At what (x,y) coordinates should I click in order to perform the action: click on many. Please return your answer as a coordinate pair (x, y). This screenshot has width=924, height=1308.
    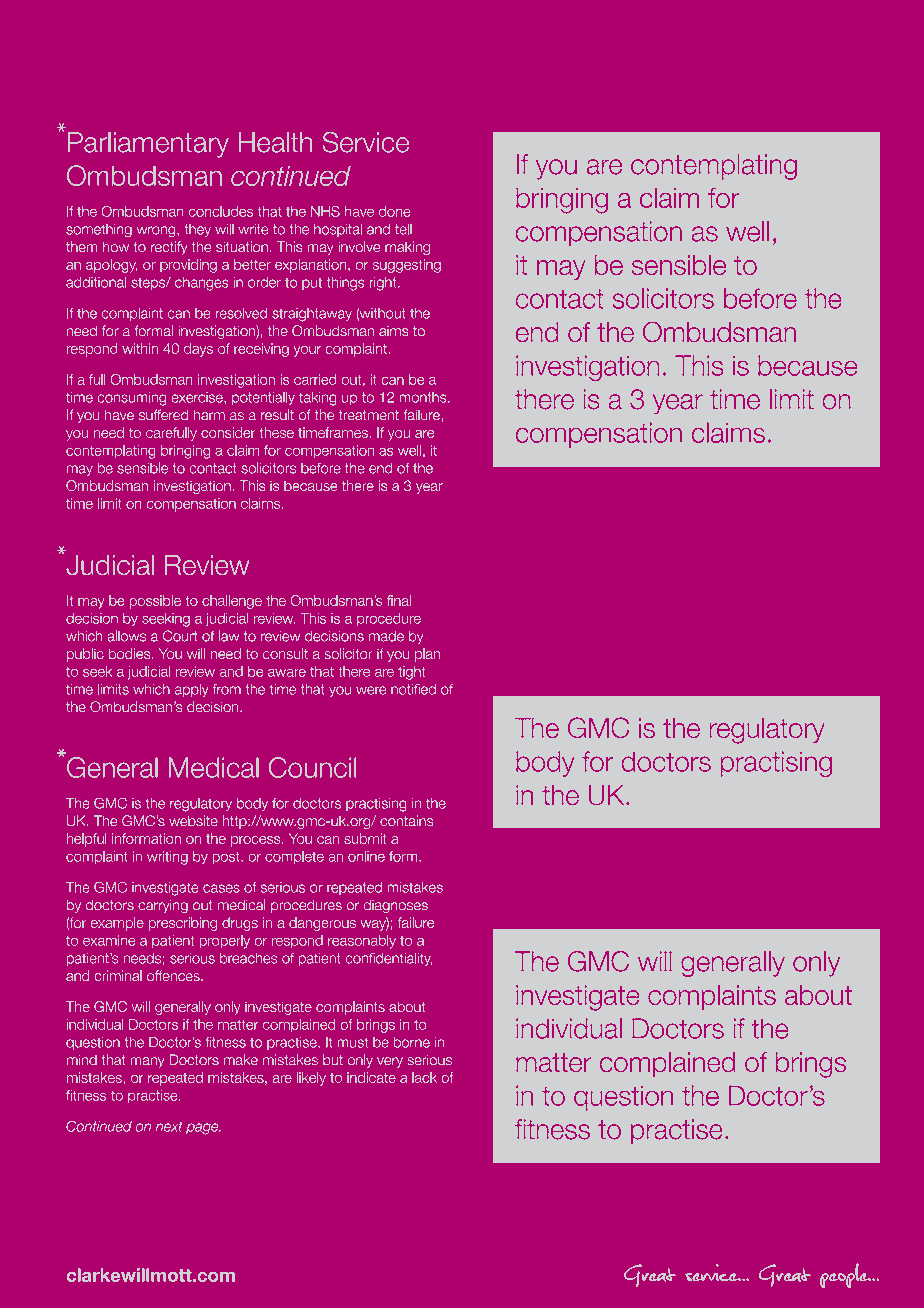
    Looking at the image, I should click on (147, 1062).
